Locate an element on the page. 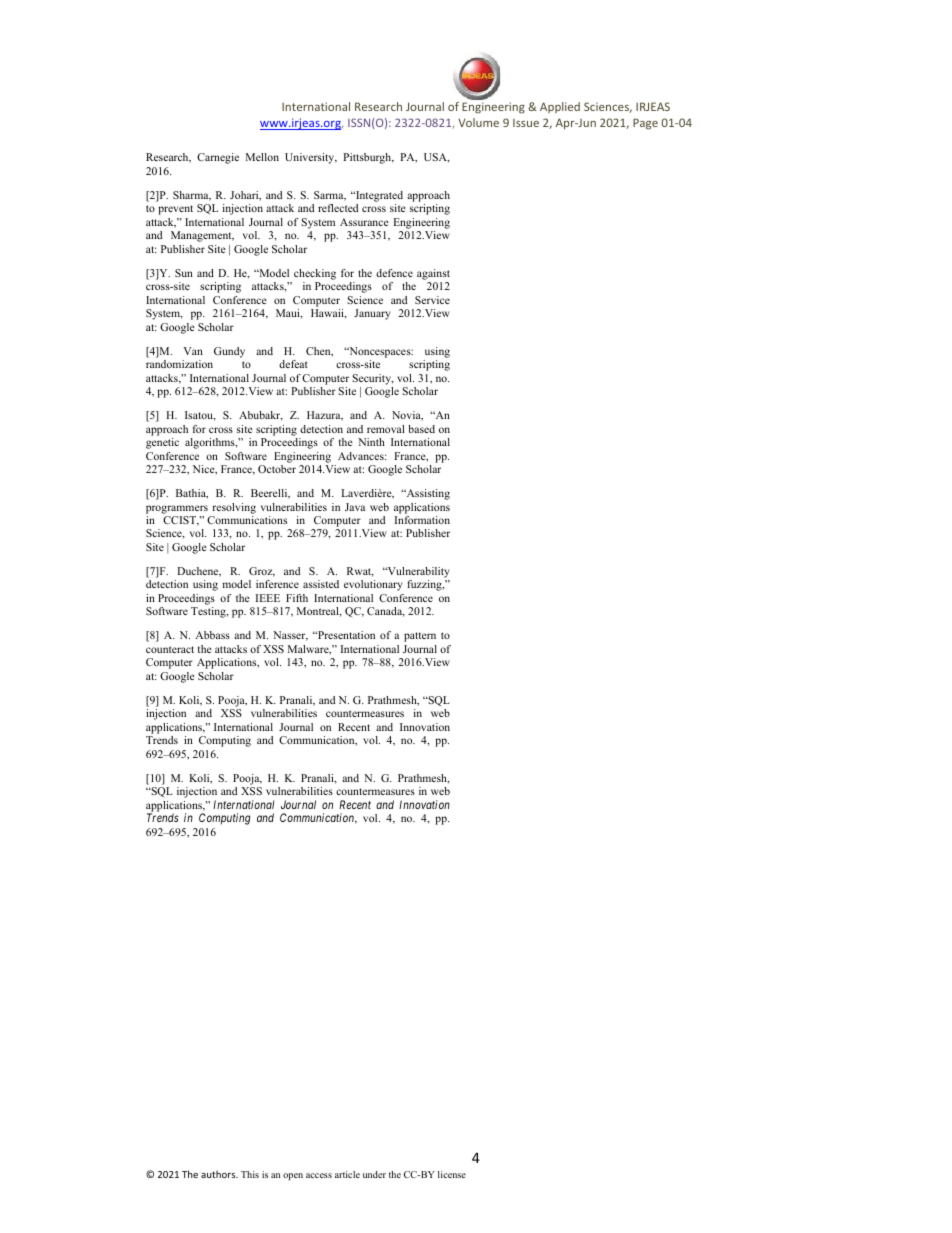 This image has width=952, height=1233. counteract is located at coordinates (170, 649).
